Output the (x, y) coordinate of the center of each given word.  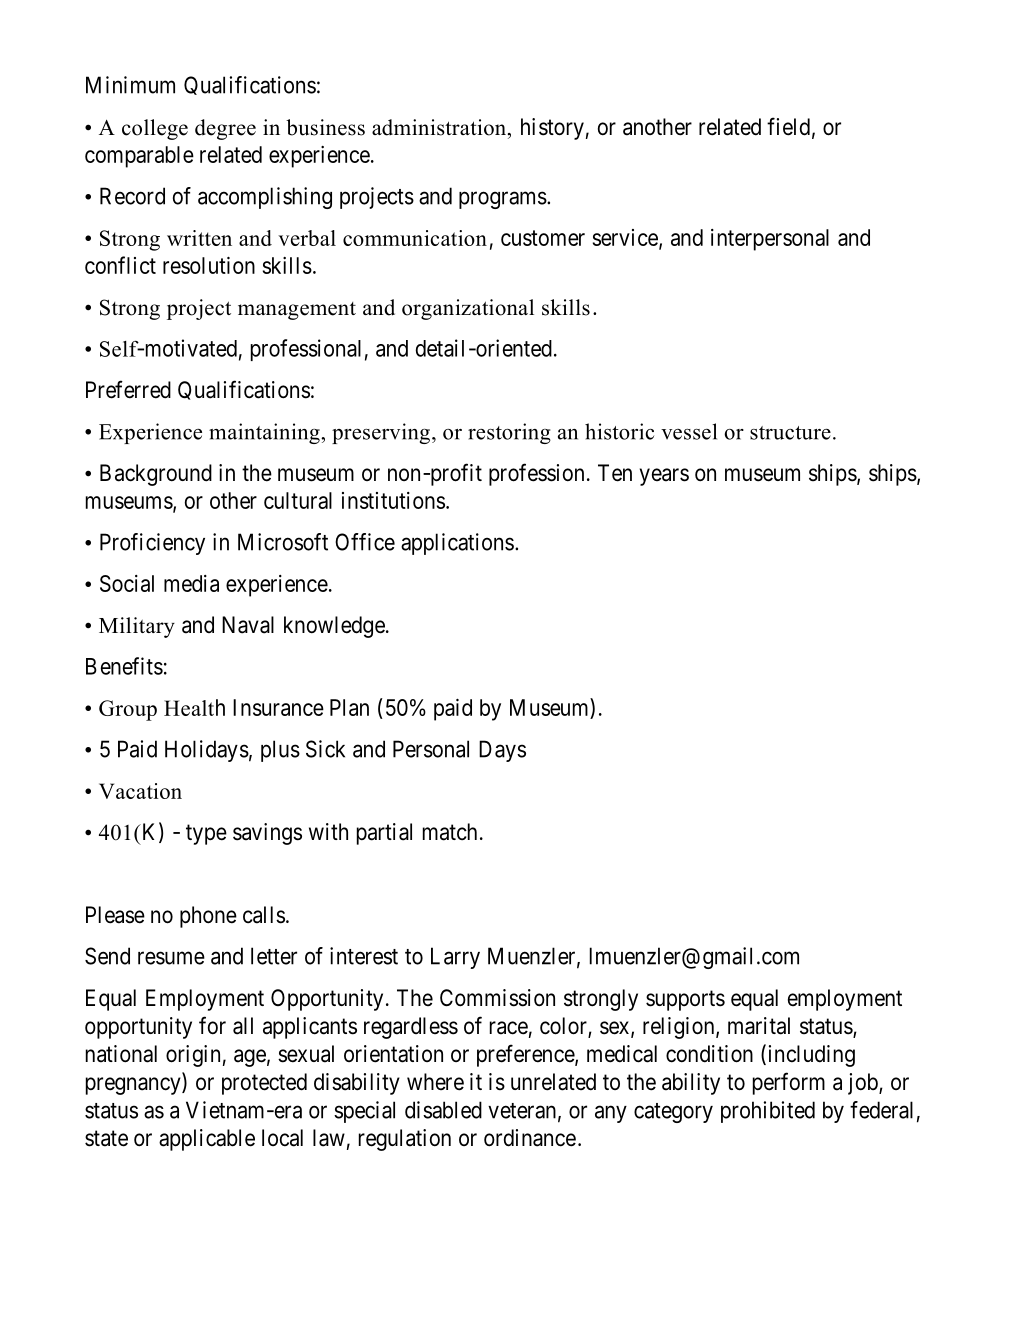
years (664, 477)
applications (457, 544)
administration (440, 127)
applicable (207, 1140)
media (191, 583)
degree (225, 129)
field (788, 126)
